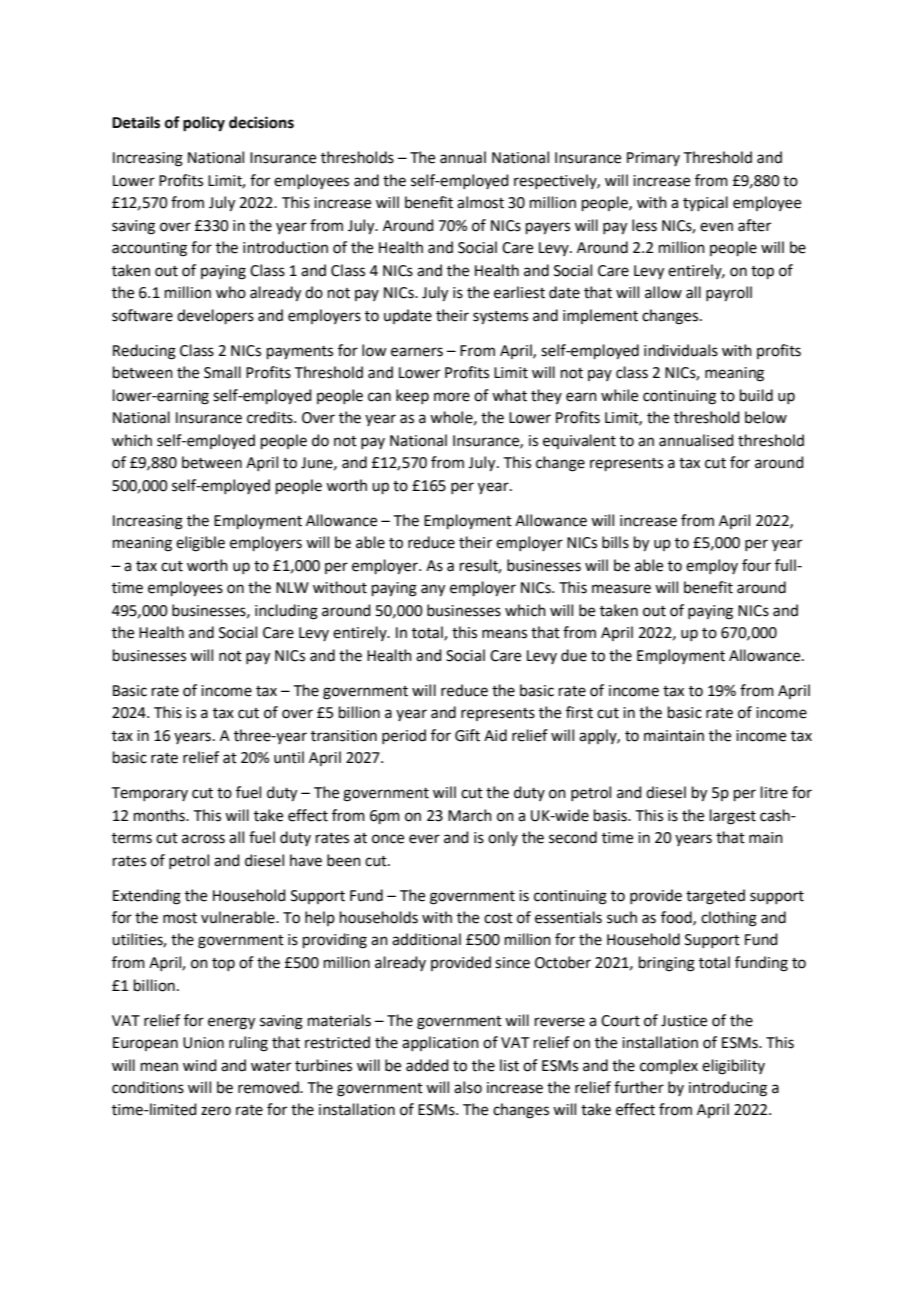 This document has height=1308, width=924. I want to click on any, so click(433, 590).
